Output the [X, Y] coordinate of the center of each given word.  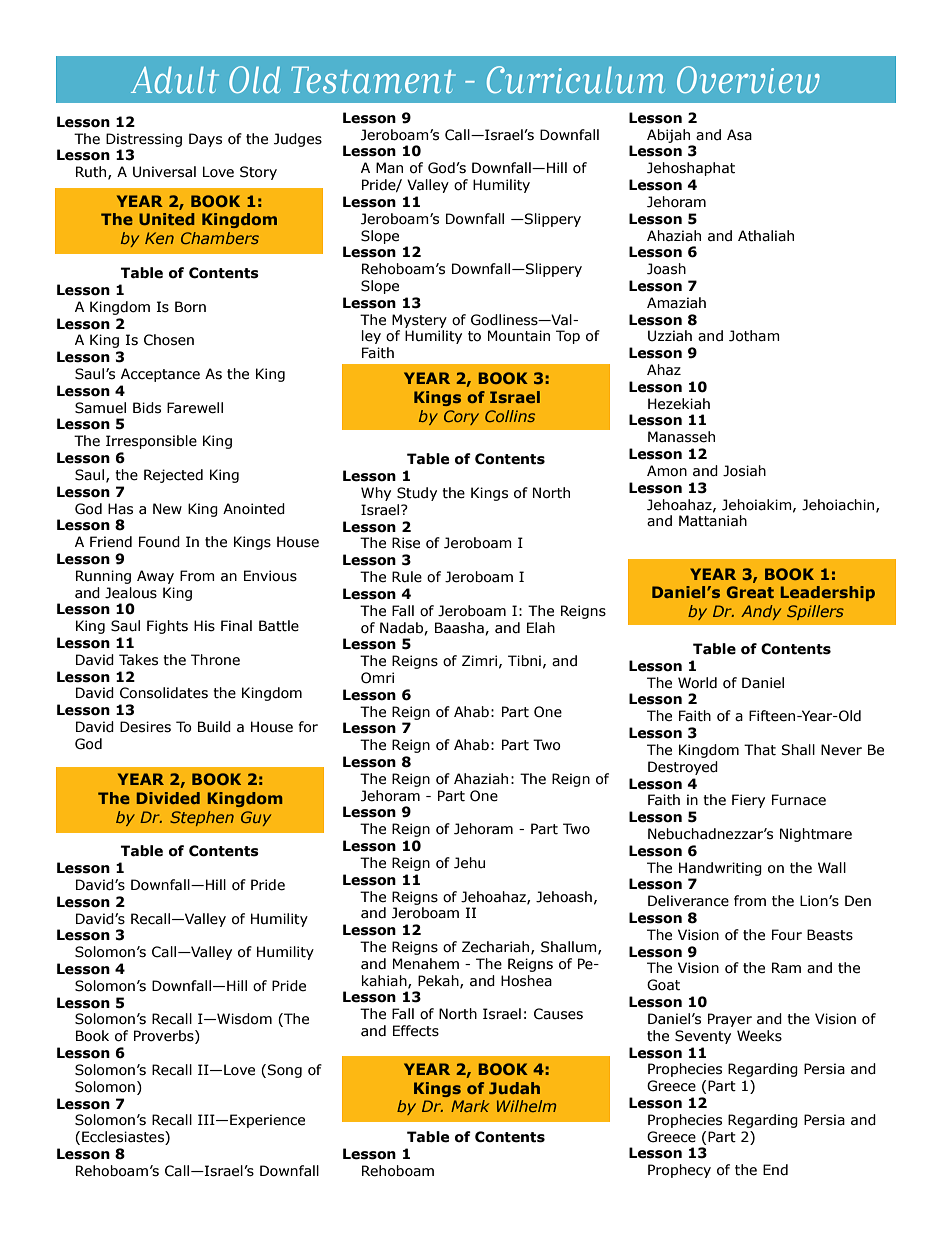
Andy [761, 612]
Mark [470, 1106]
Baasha [460, 628]
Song [284, 1071]
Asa [739, 135]
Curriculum [576, 80]
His [204, 626]
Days [205, 140]
